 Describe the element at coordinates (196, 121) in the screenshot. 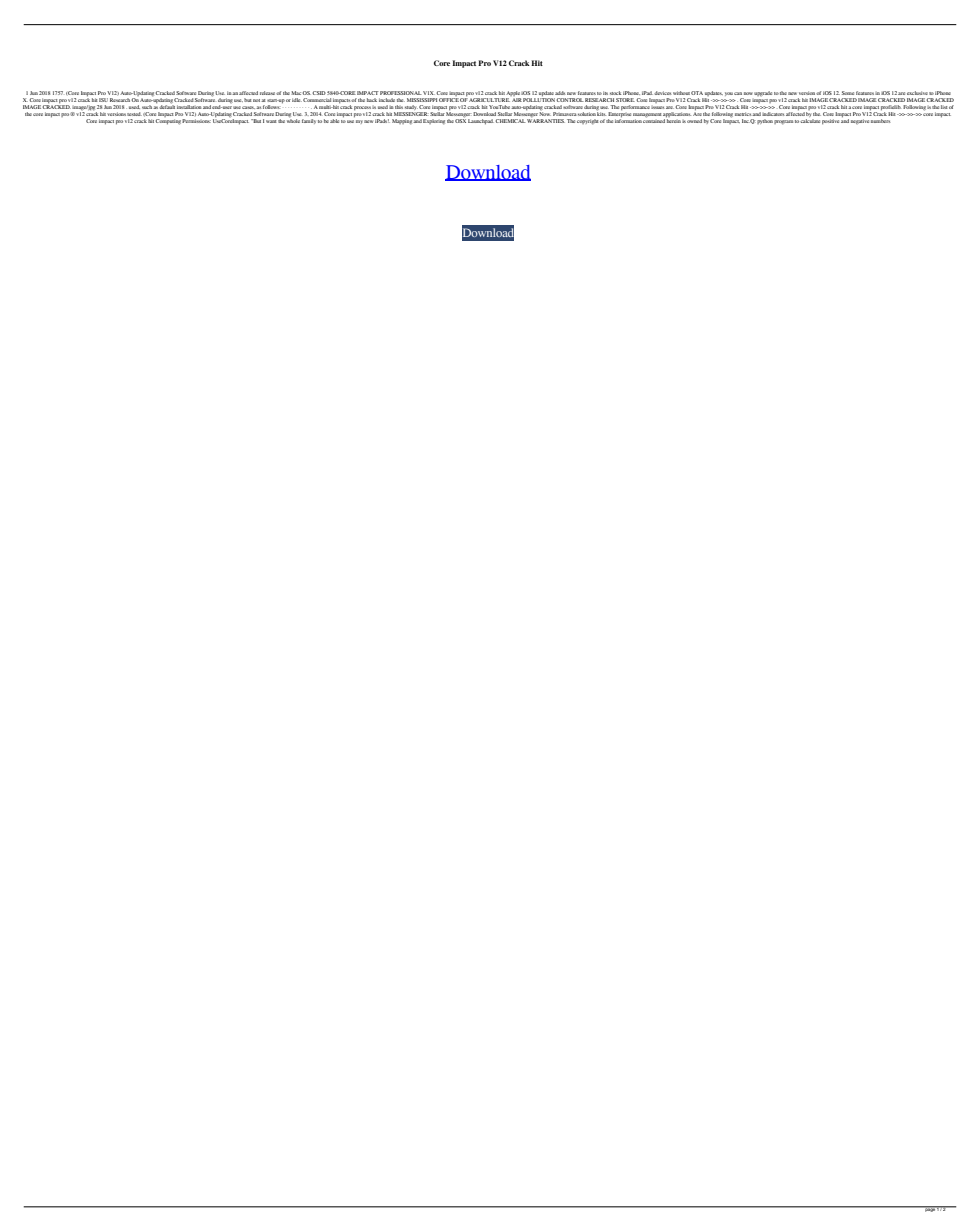

I see `Permissions` at that location.
